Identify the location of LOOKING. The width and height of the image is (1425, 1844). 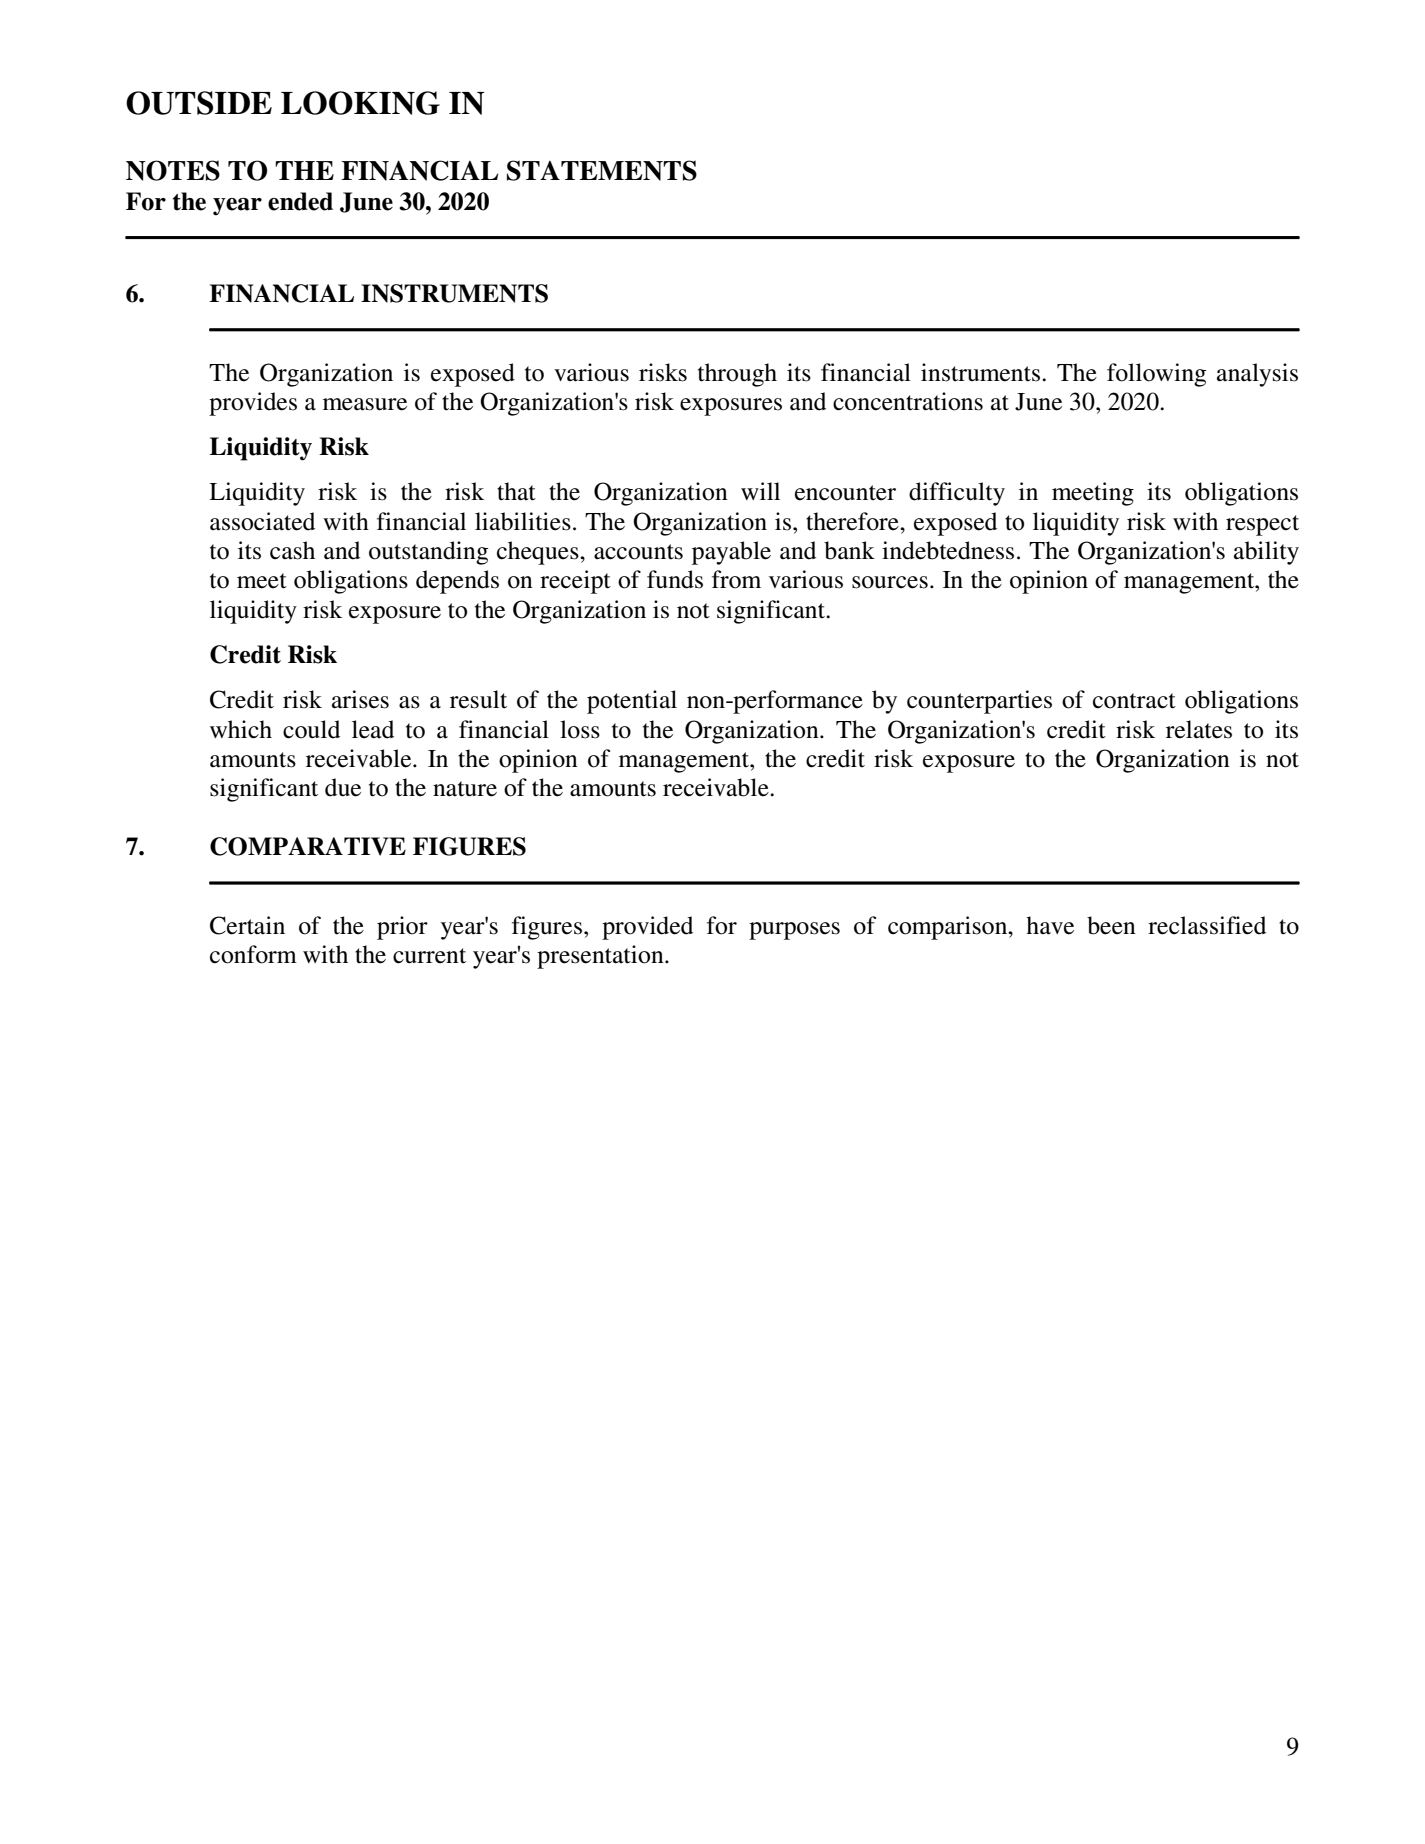
(360, 103).
